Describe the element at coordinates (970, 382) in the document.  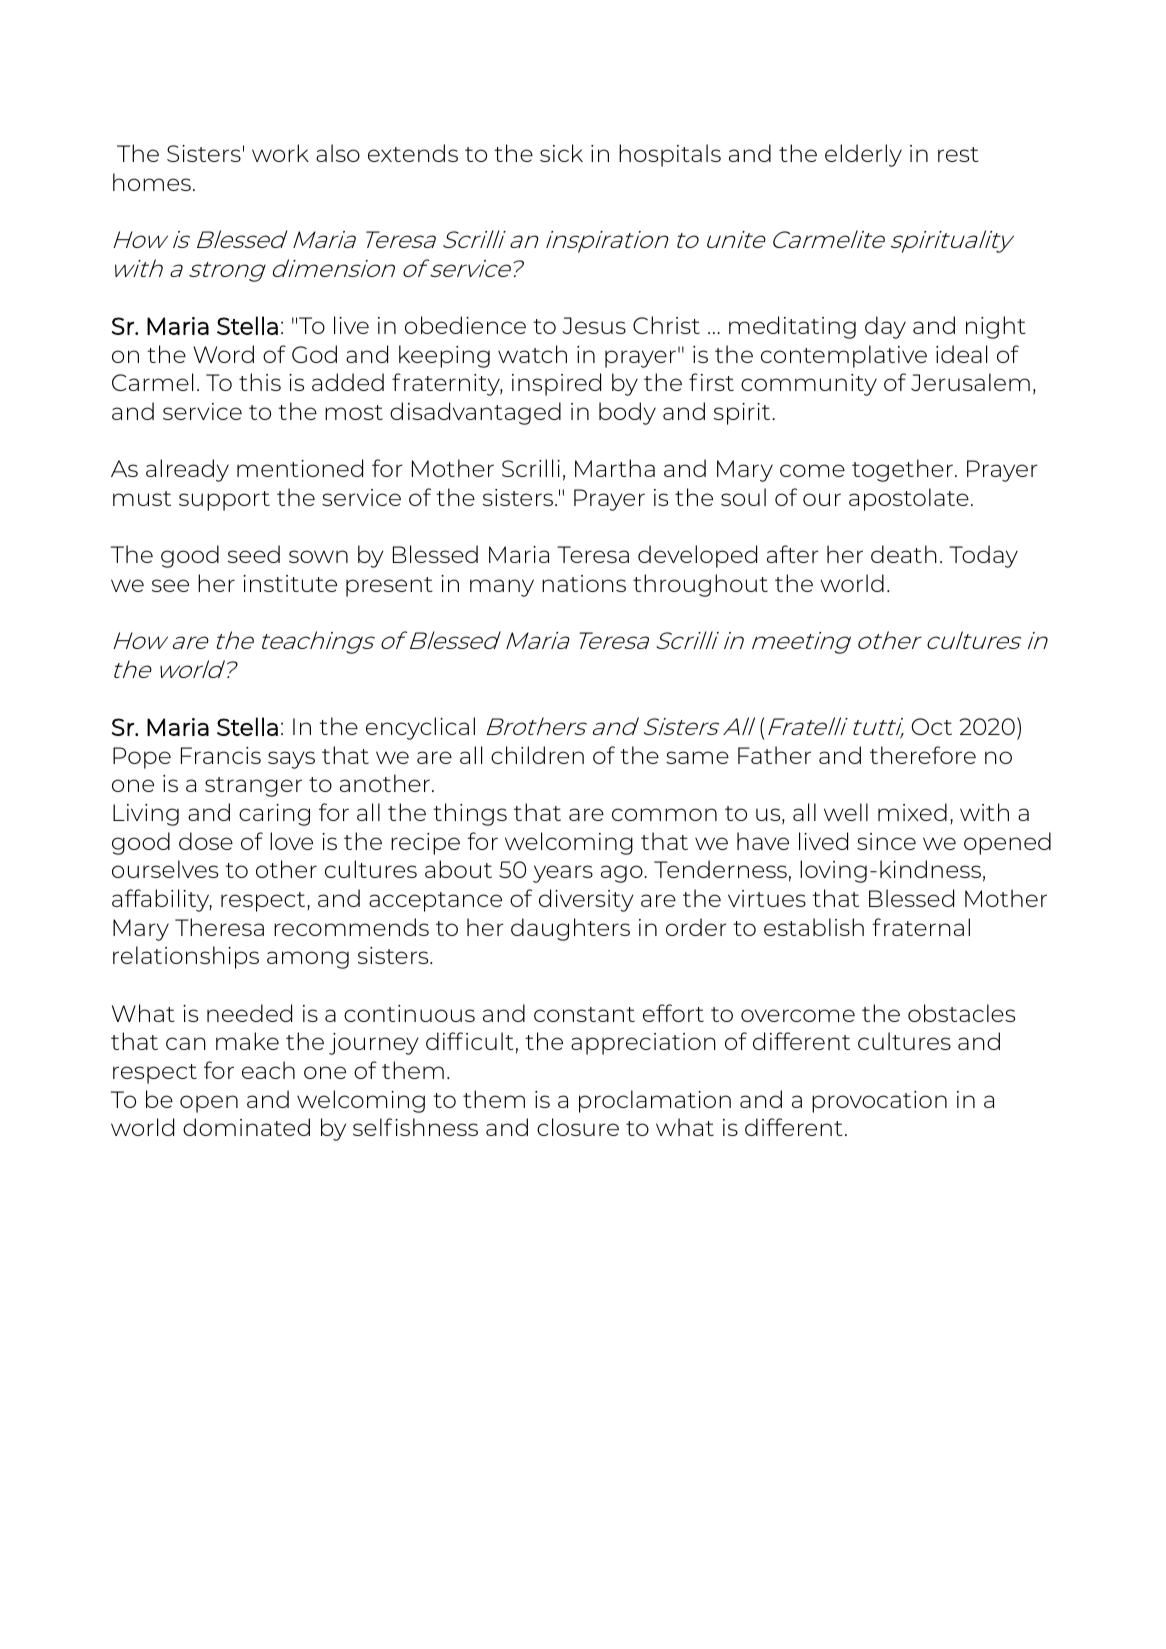
I see `Jerusalem` at that location.
